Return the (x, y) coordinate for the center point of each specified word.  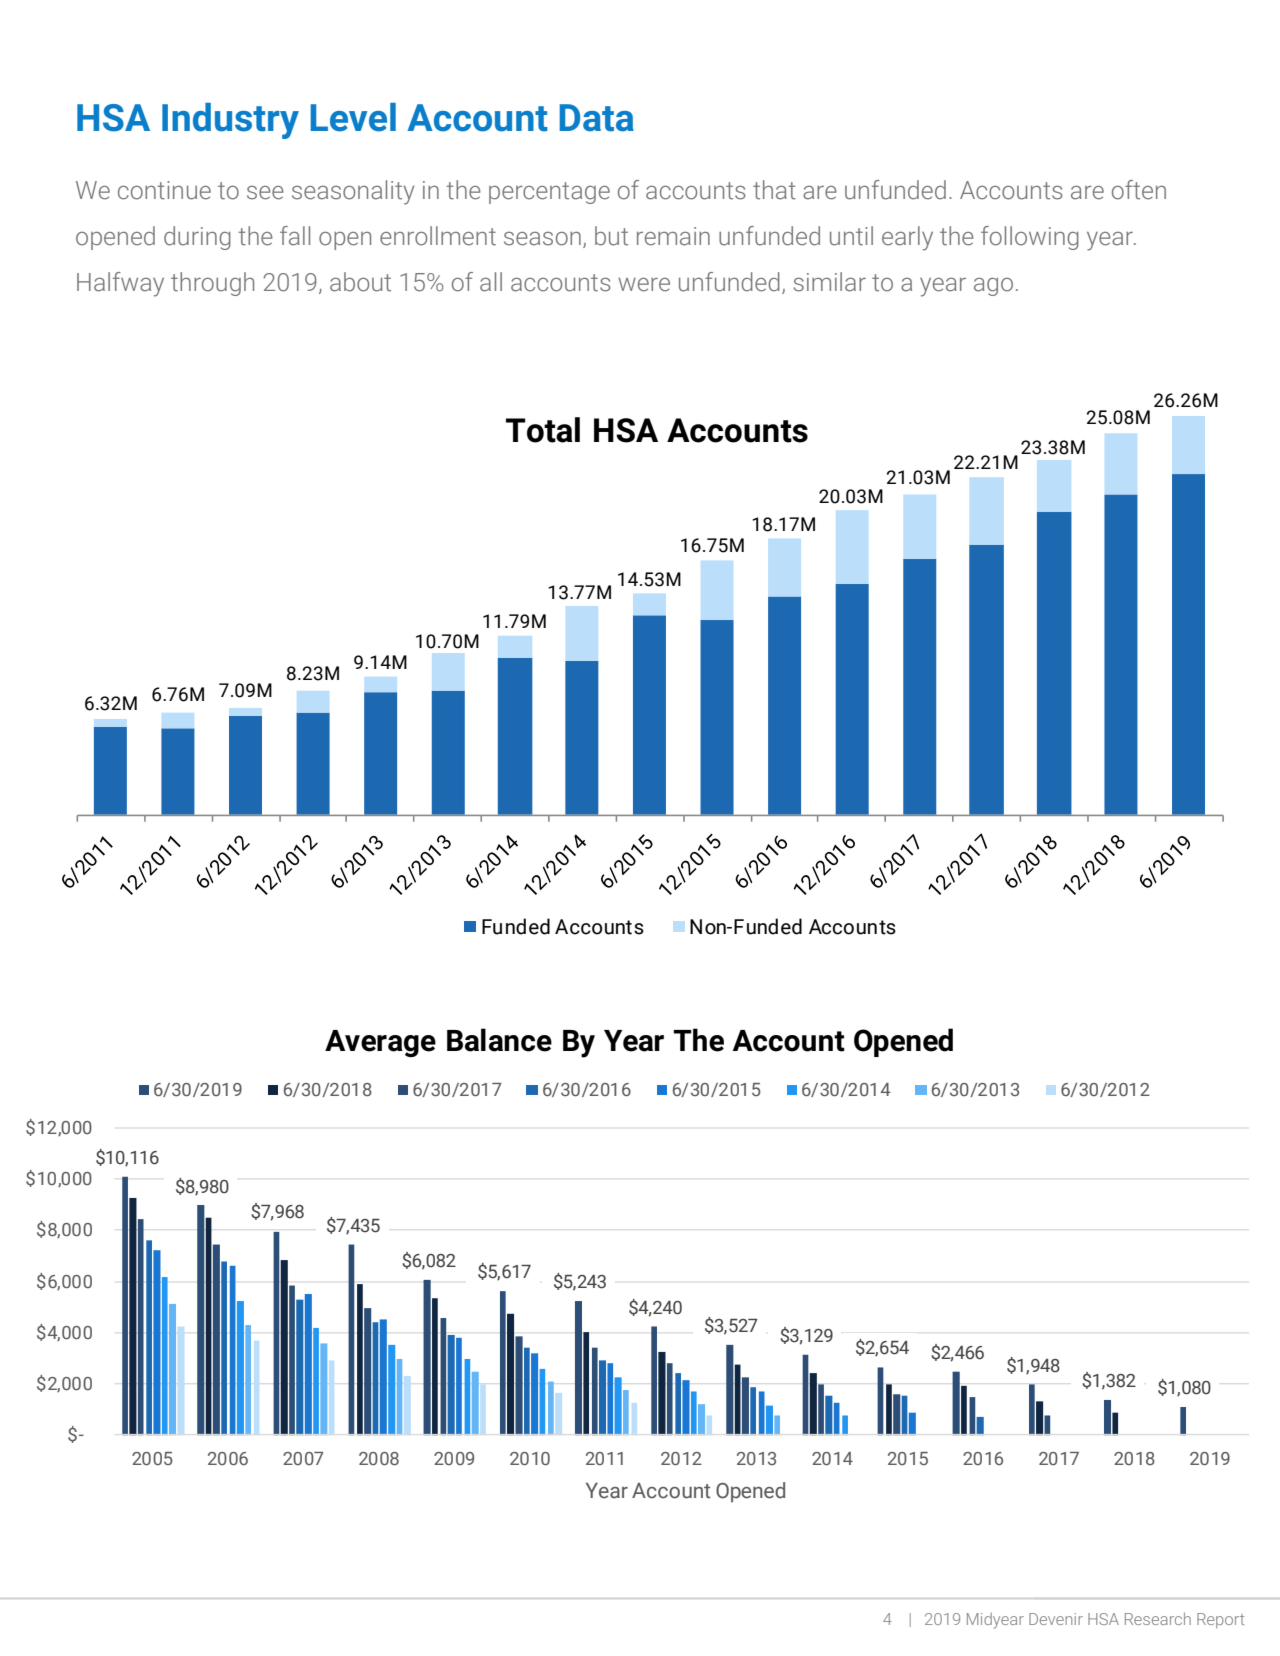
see (265, 193)
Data (596, 118)
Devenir (1056, 1619)
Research (1158, 1618)
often (1139, 190)
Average (380, 1043)
